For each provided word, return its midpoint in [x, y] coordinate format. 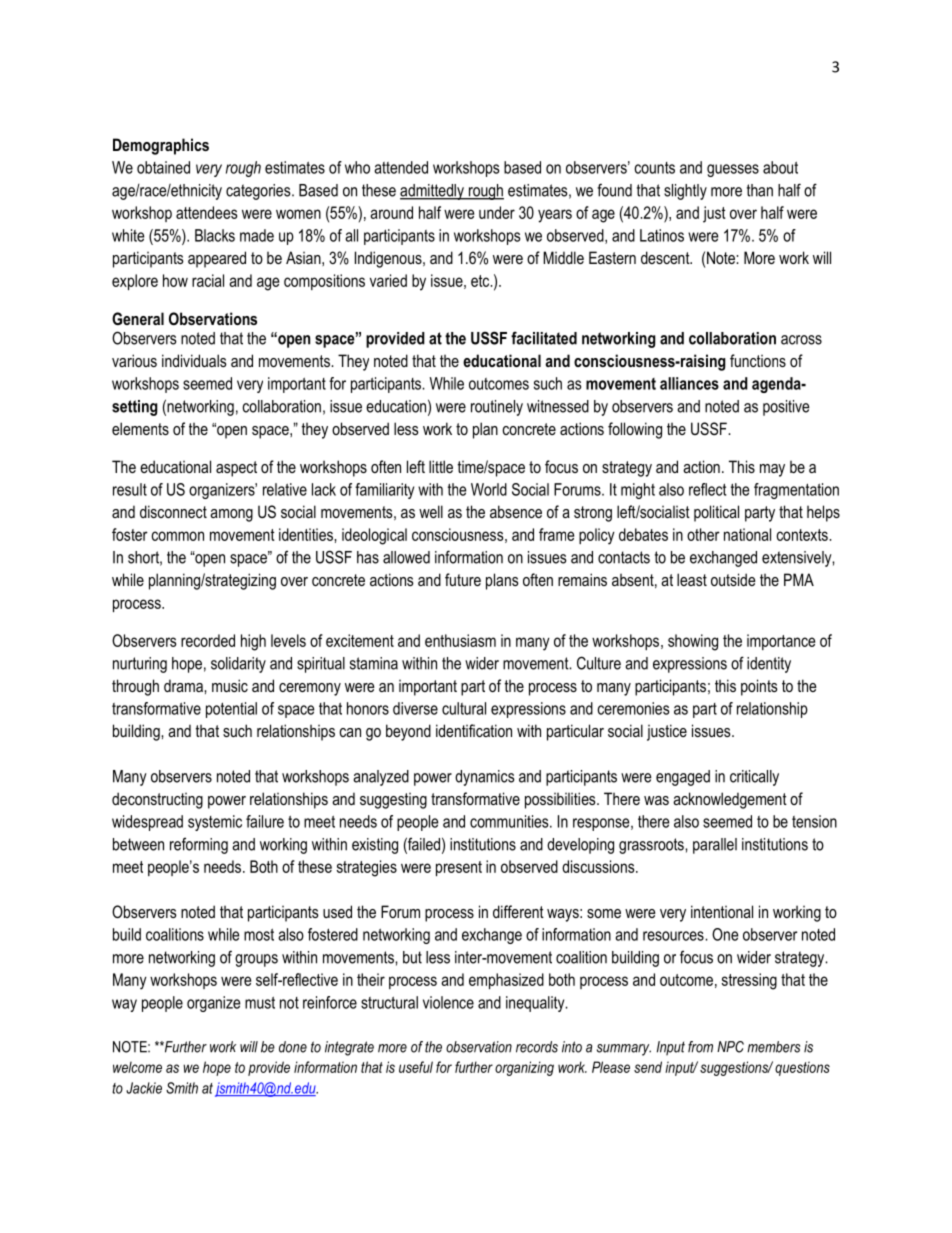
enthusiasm [460, 640]
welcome [137, 1067]
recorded [208, 640]
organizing [524, 1068]
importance [781, 642]
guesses [733, 170]
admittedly [433, 192]
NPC [730, 1047]
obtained [163, 167]
